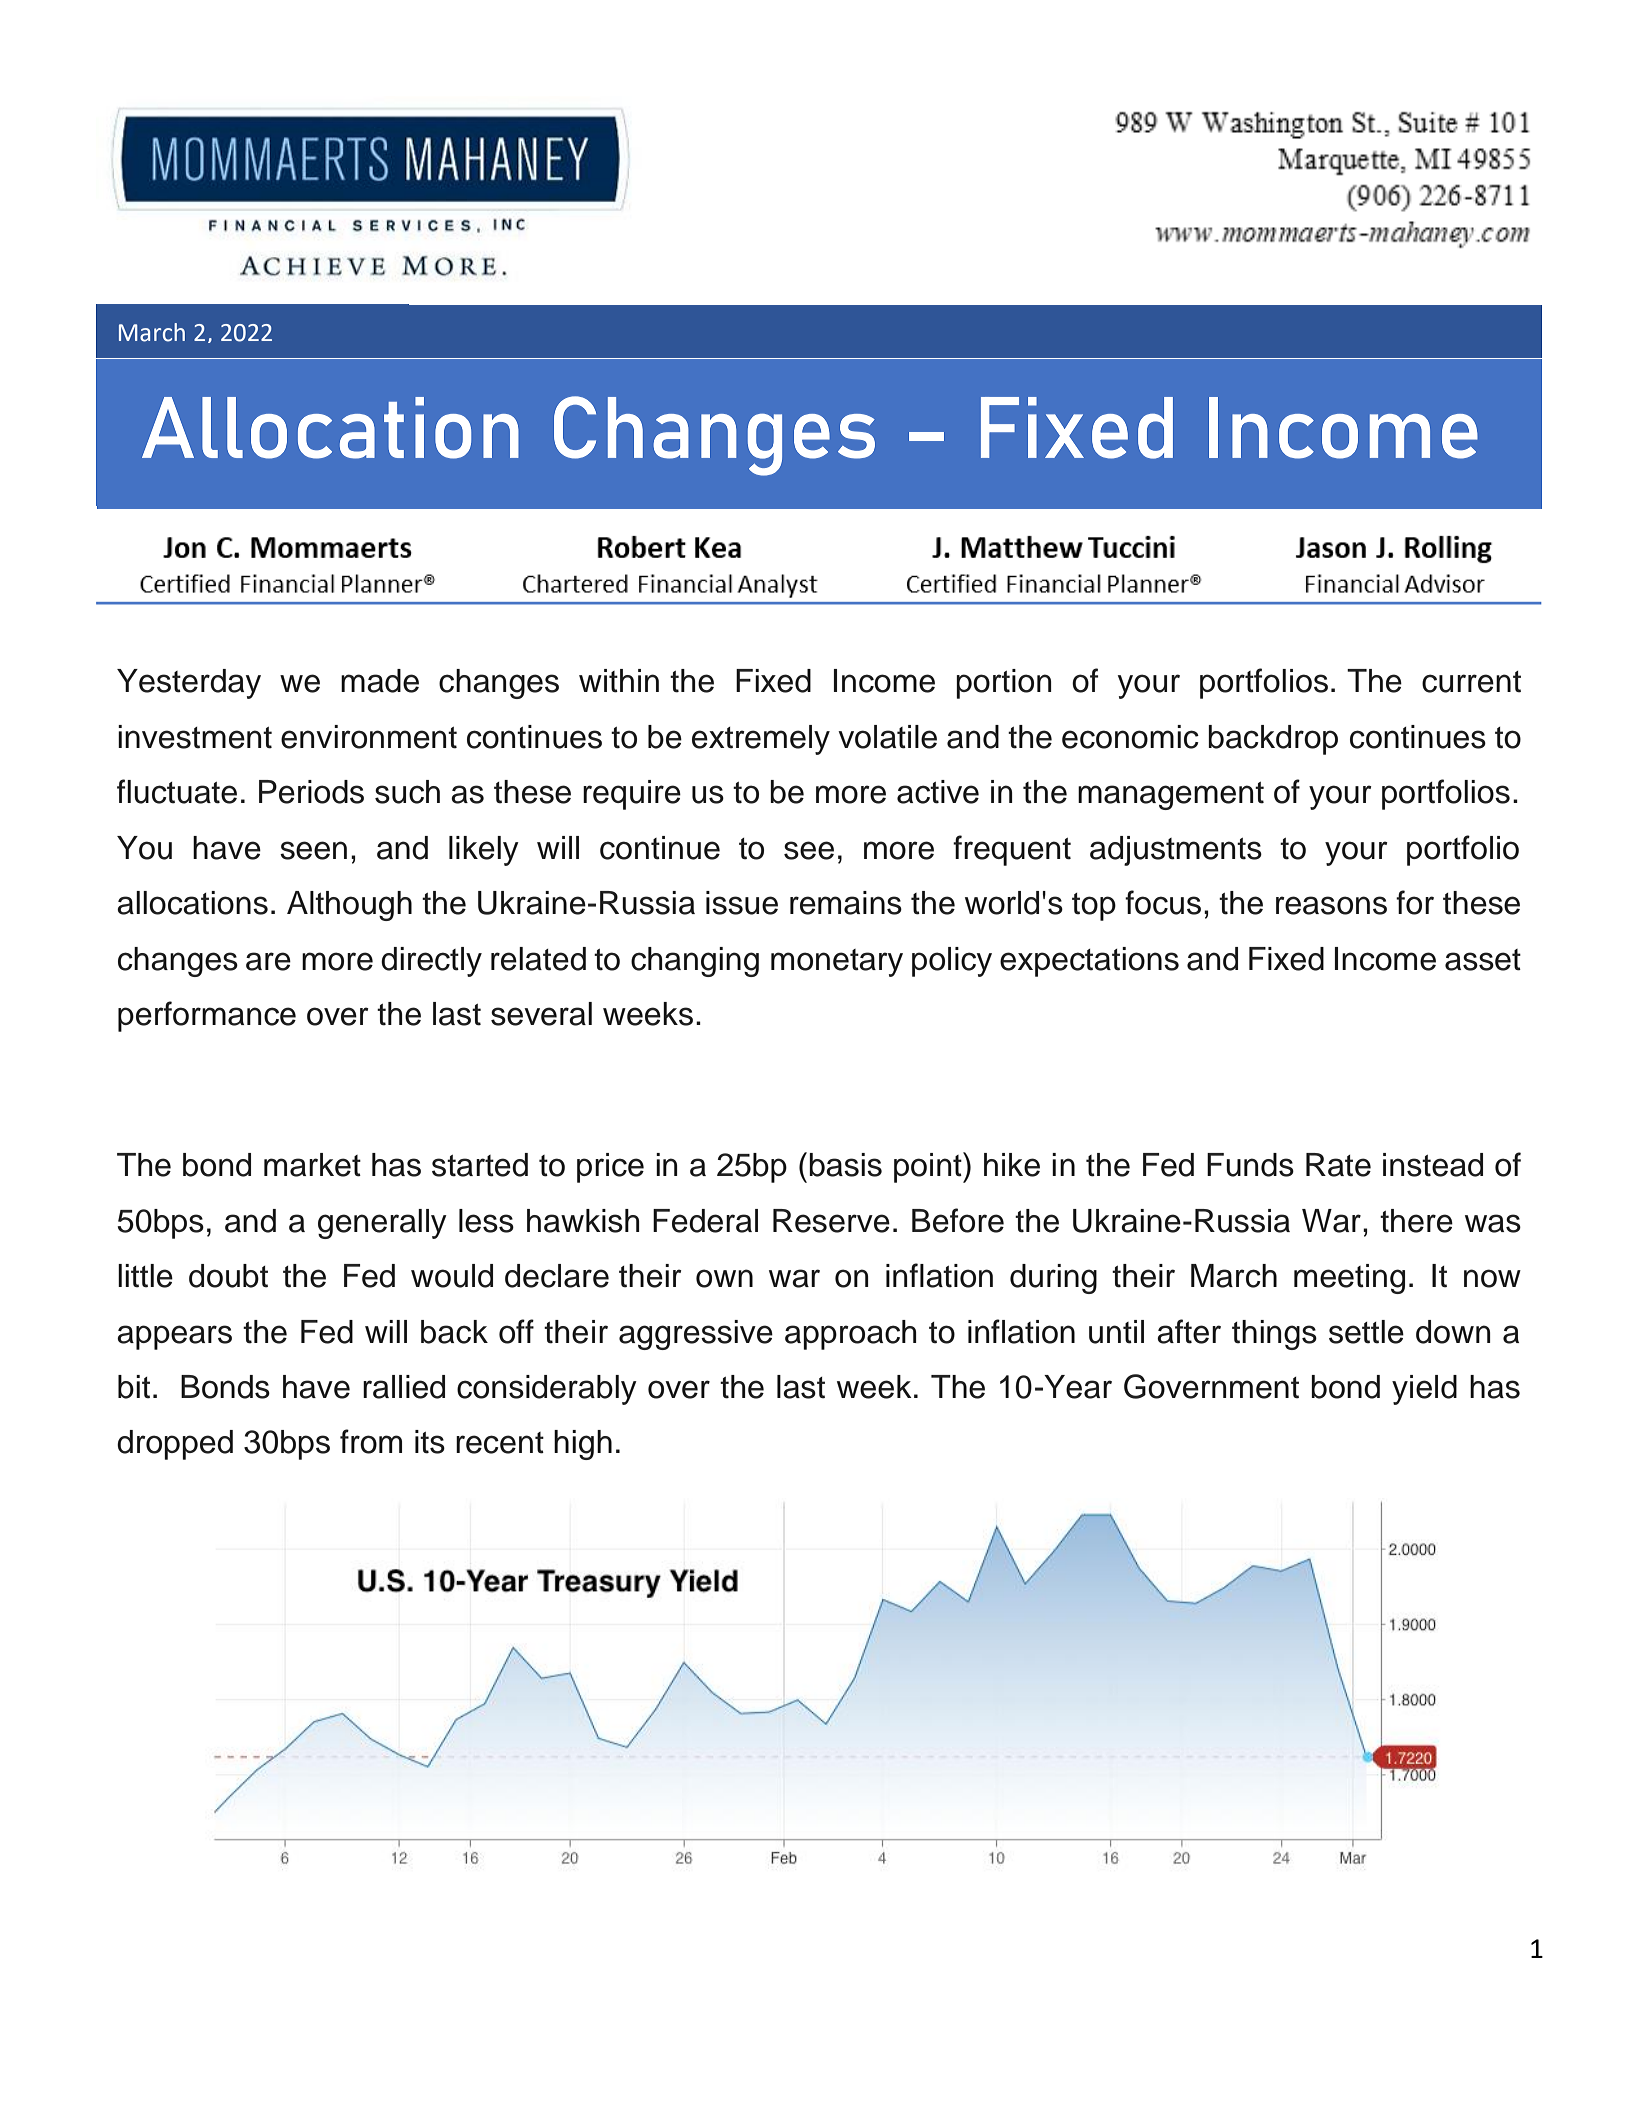 The height and width of the document is (2122, 1640). What do you see at coordinates (371, 1441) in the document?
I see `from` at bounding box center [371, 1441].
